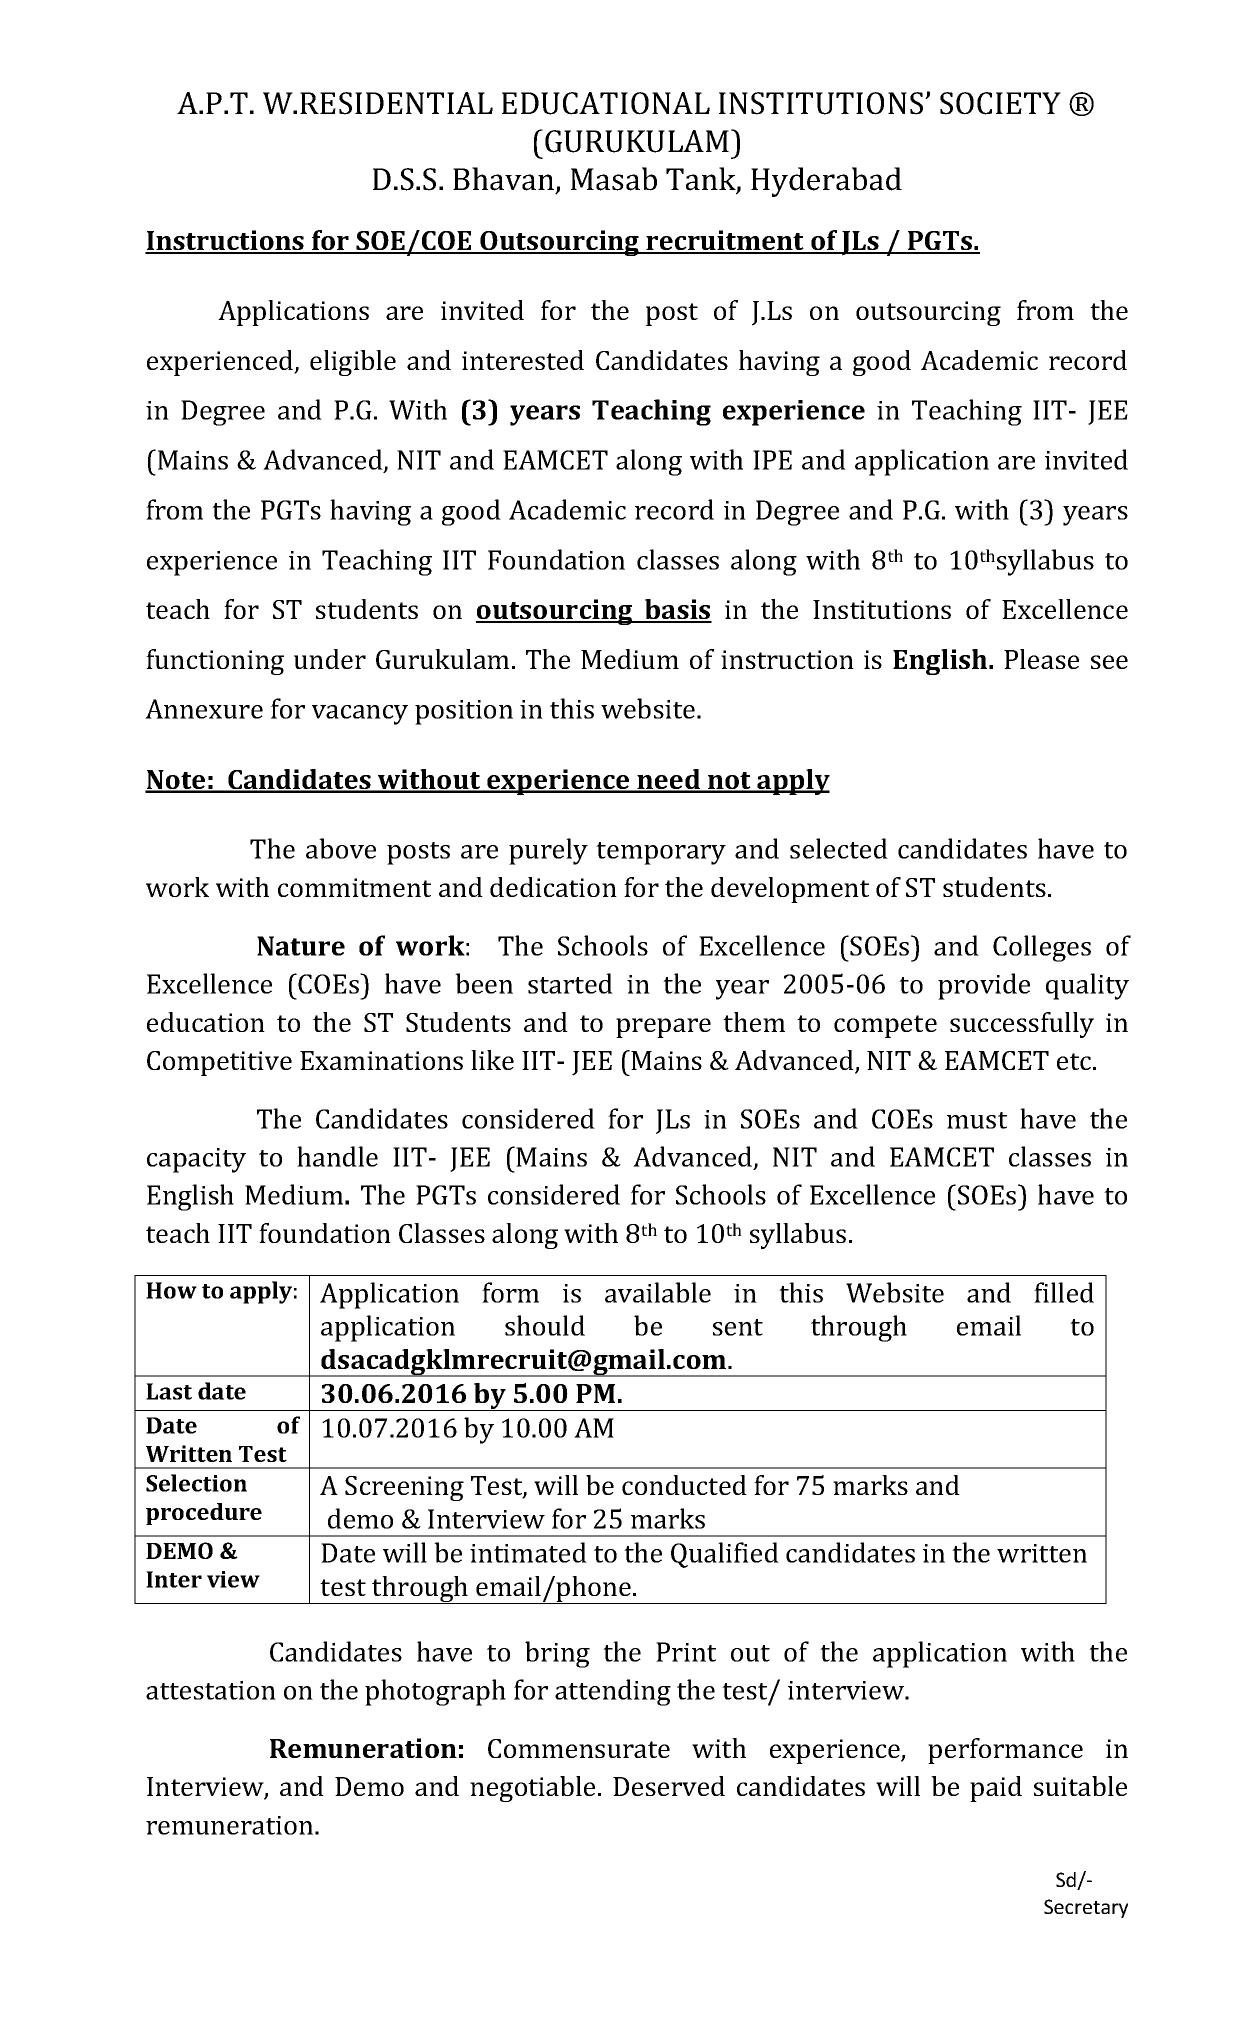 The height and width of the image is (2040, 1238). What do you see at coordinates (353, 363) in the image?
I see `eligible` at bounding box center [353, 363].
